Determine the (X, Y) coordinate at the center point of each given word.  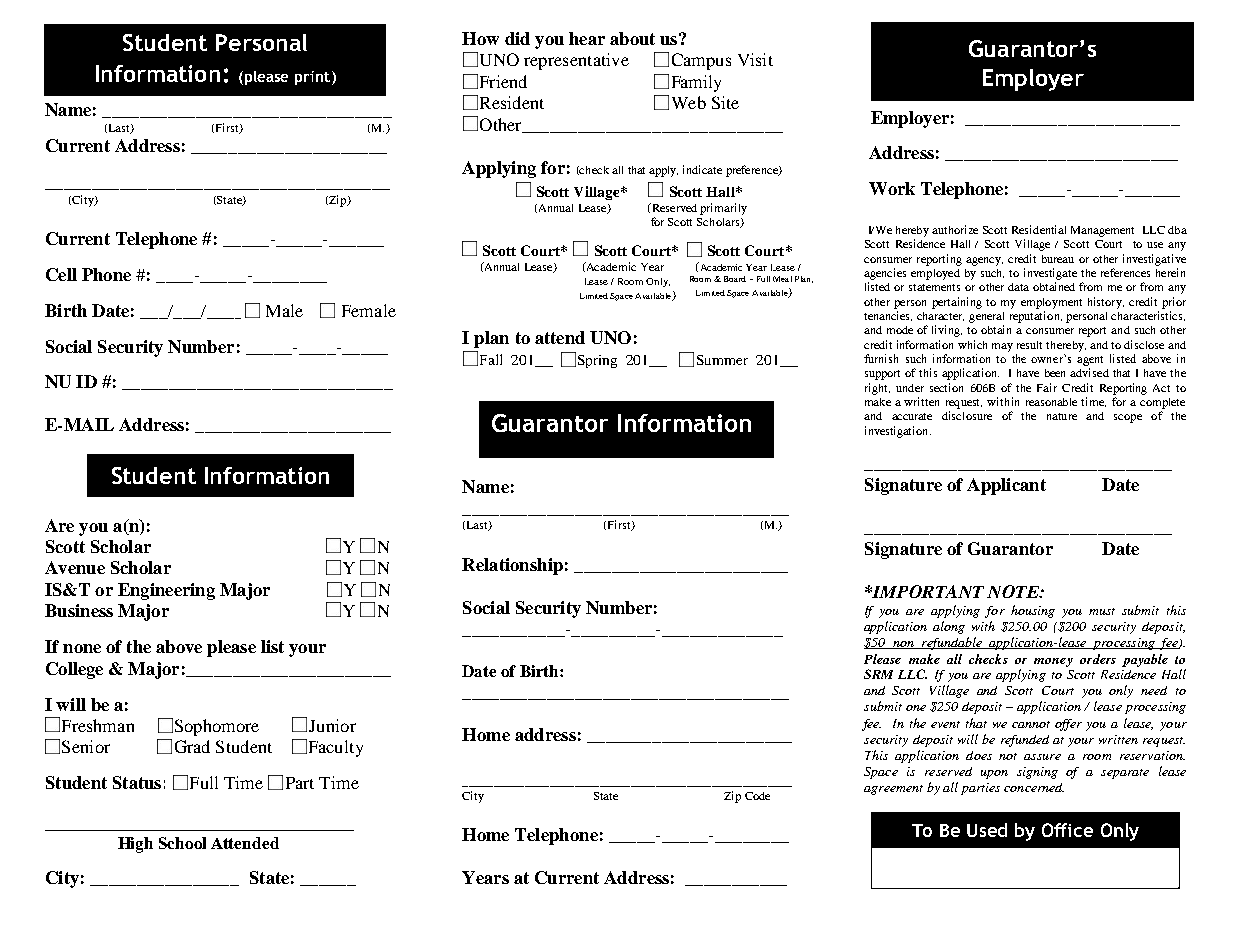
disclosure (967, 415)
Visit (755, 59)
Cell (61, 274)
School (182, 843)
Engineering (166, 591)
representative (576, 61)
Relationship (512, 566)
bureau (1058, 259)
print (312, 78)
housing (1033, 611)
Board (735, 279)
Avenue (75, 567)
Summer (722, 360)
